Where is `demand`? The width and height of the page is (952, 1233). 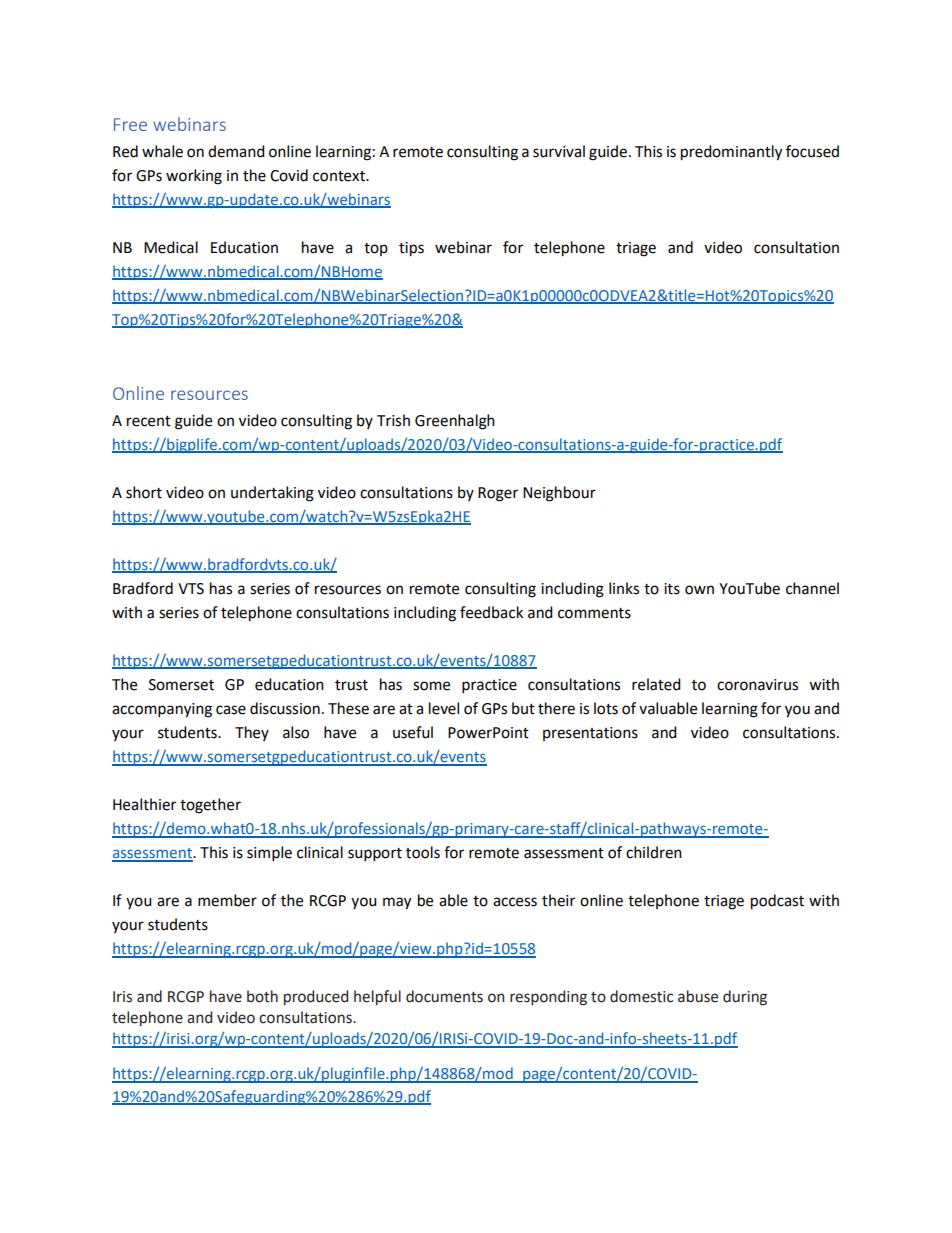 demand is located at coordinates (236, 151).
